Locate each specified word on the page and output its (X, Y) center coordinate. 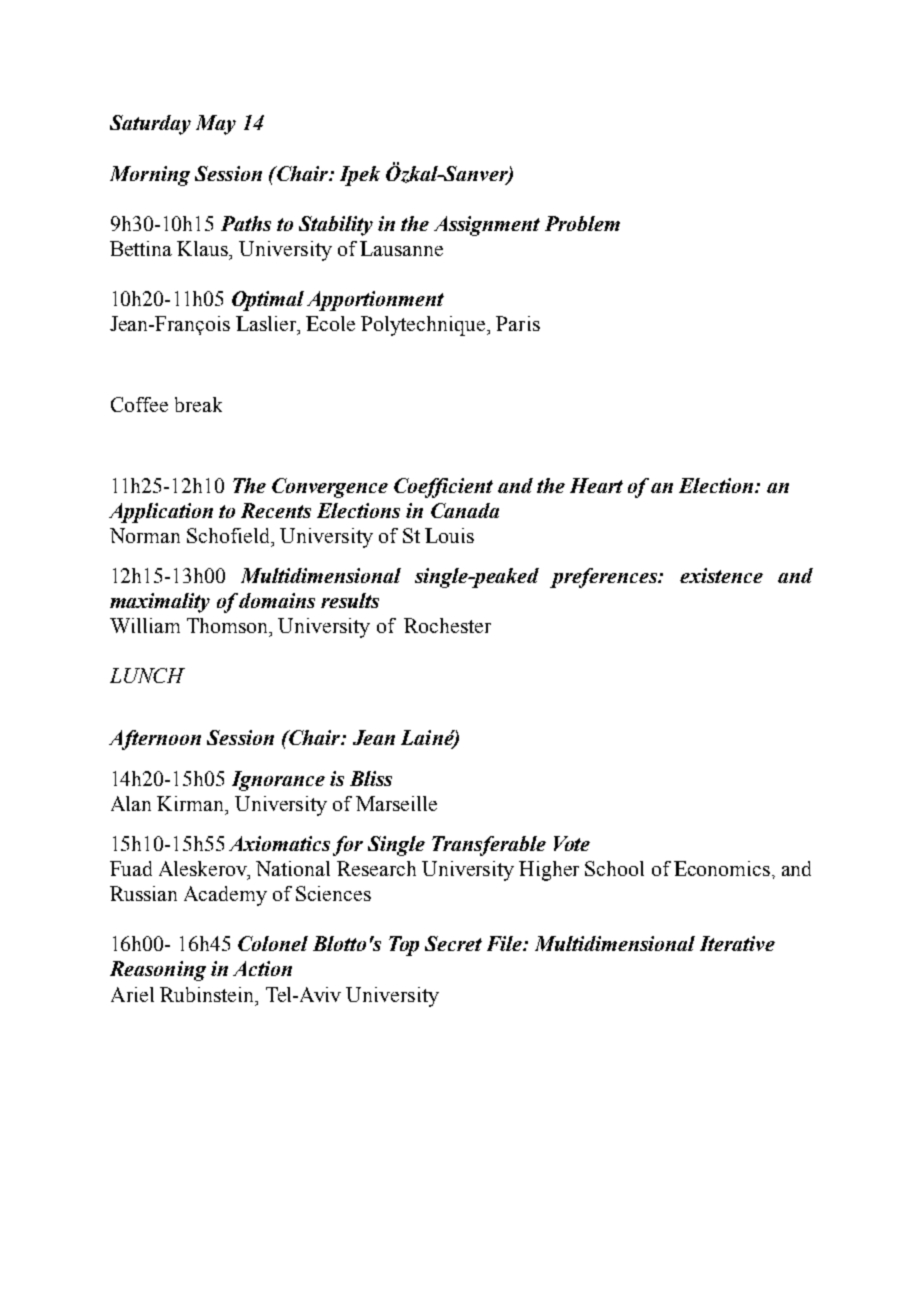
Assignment (487, 226)
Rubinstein (208, 994)
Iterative (737, 943)
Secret (453, 943)
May (216, 125)
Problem (582, 223)
